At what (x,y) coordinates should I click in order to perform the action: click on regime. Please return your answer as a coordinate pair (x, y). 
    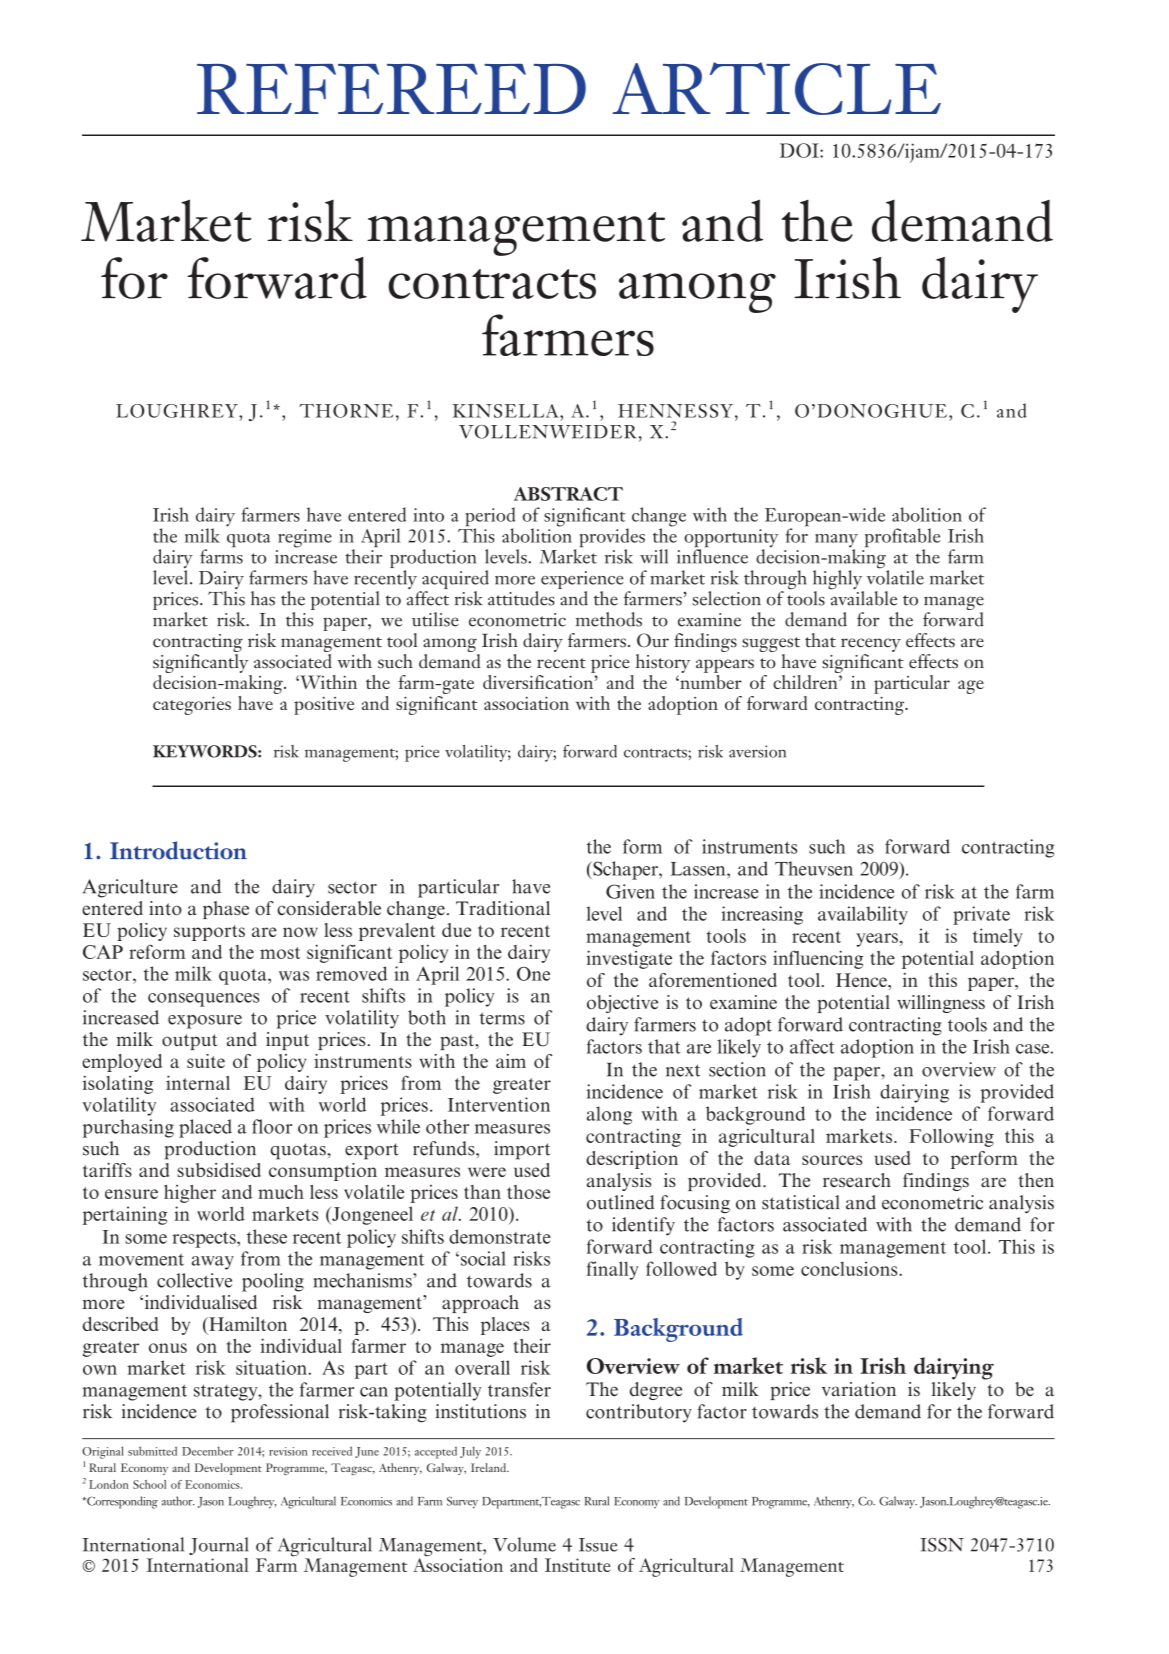
    Looking at the image, I should click on (305, 538).
